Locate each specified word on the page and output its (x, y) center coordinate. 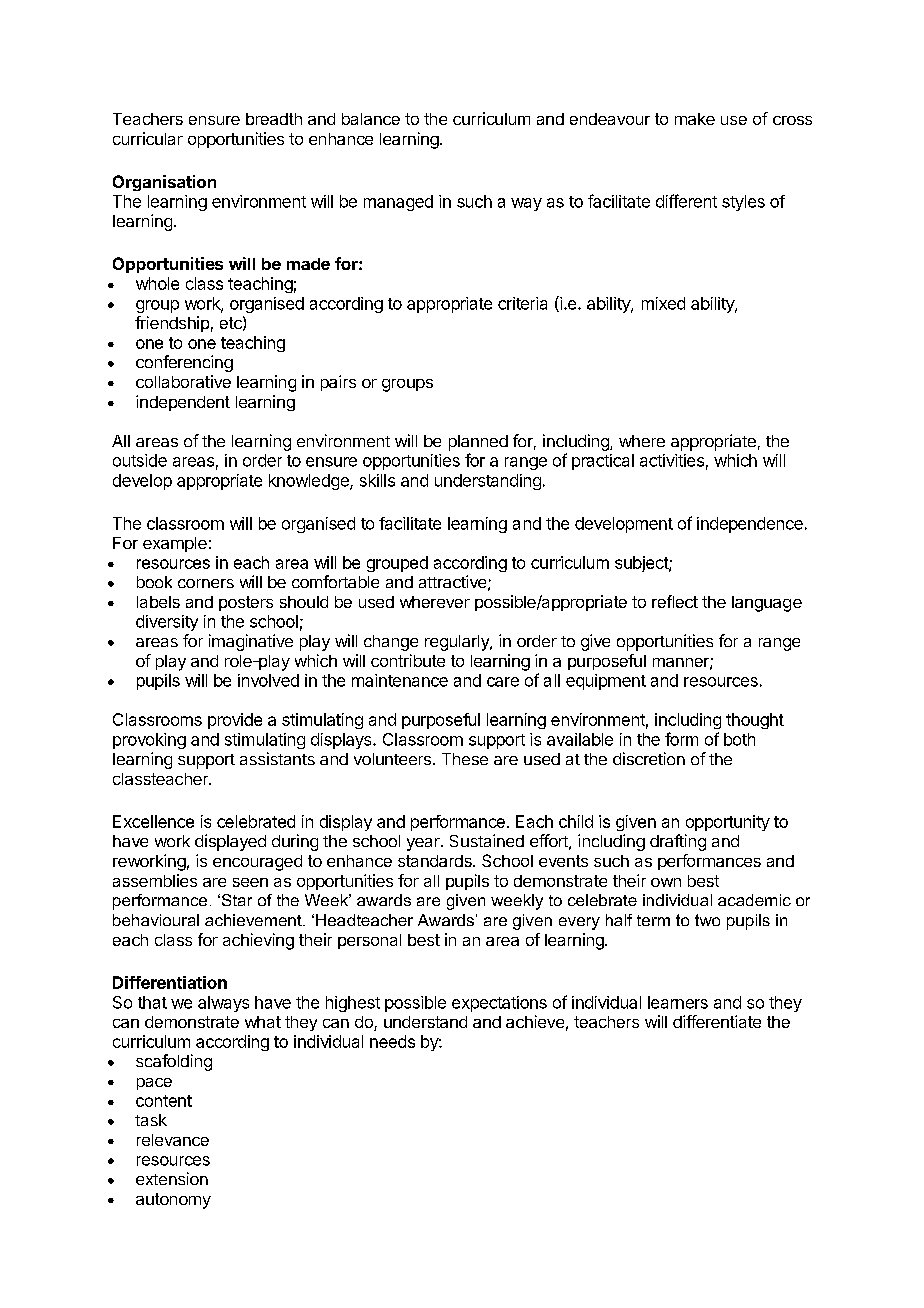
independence (750, 525)
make (695, 119)
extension (172, 1178)
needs (392, 1041)
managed (398, 203)
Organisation (164, 183)
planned (478, 443)
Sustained (487, 840)
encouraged (257, 863)
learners (678, 1002)
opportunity (728, 823)
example (175, 544)
